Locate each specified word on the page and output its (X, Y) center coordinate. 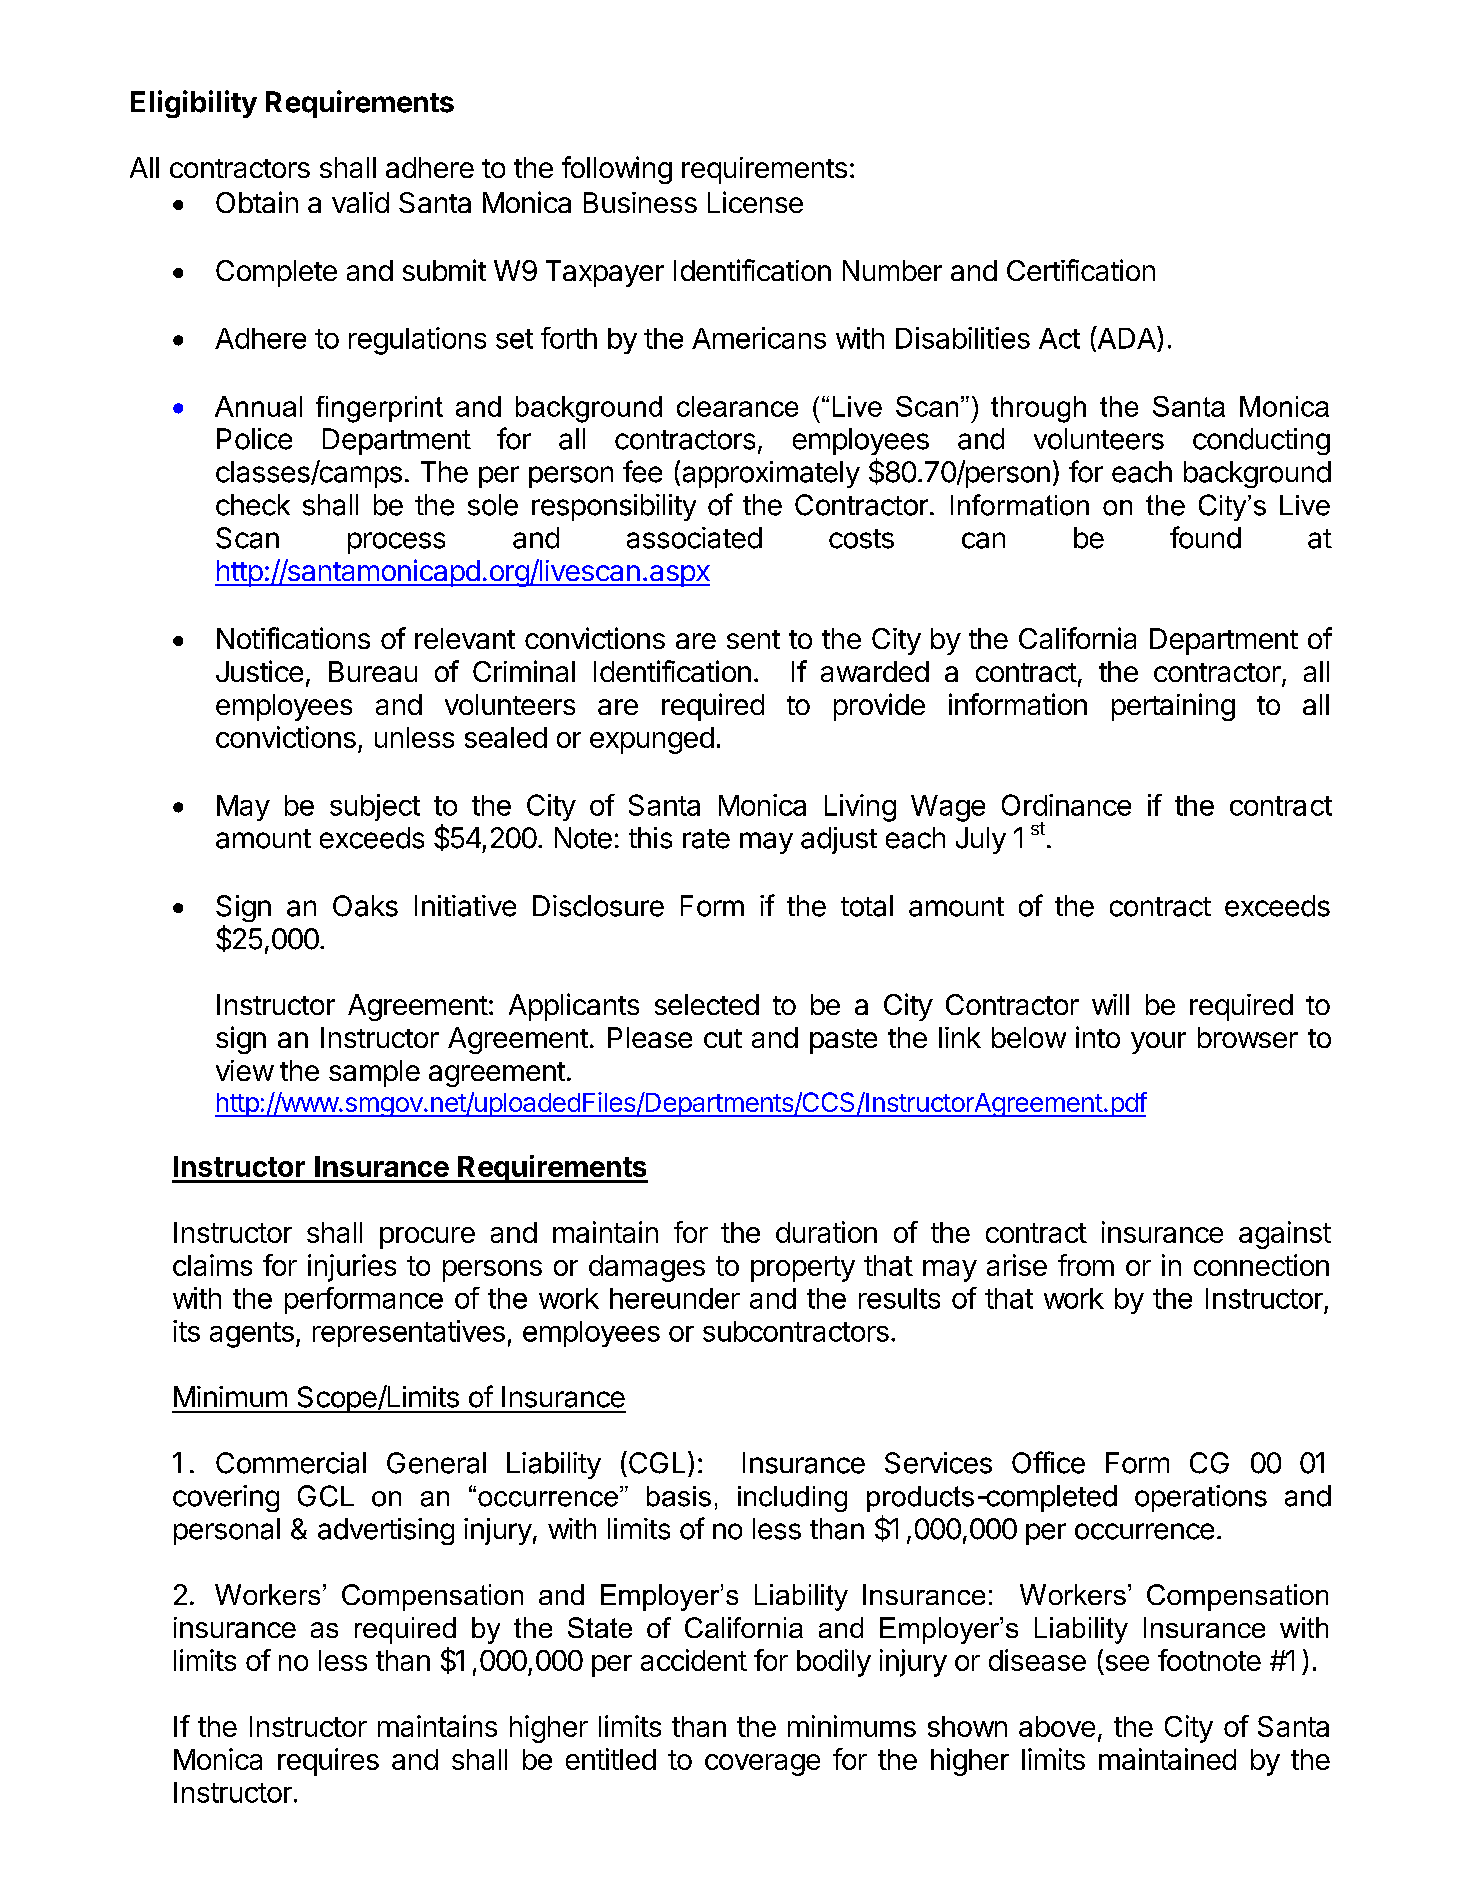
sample (374, 1073)
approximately (771, 474)
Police (254, 439)
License (755, 202)
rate (706, 839)
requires (328, 1762)
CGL (655, 1462)
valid (360, 202)
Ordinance (1066, 805)
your (1158, 1043)
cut (723, 1038)
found (1205, 537)
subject (375, 807)
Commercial (291, 1463)
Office (1048, 1462)
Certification (1081, 270)
